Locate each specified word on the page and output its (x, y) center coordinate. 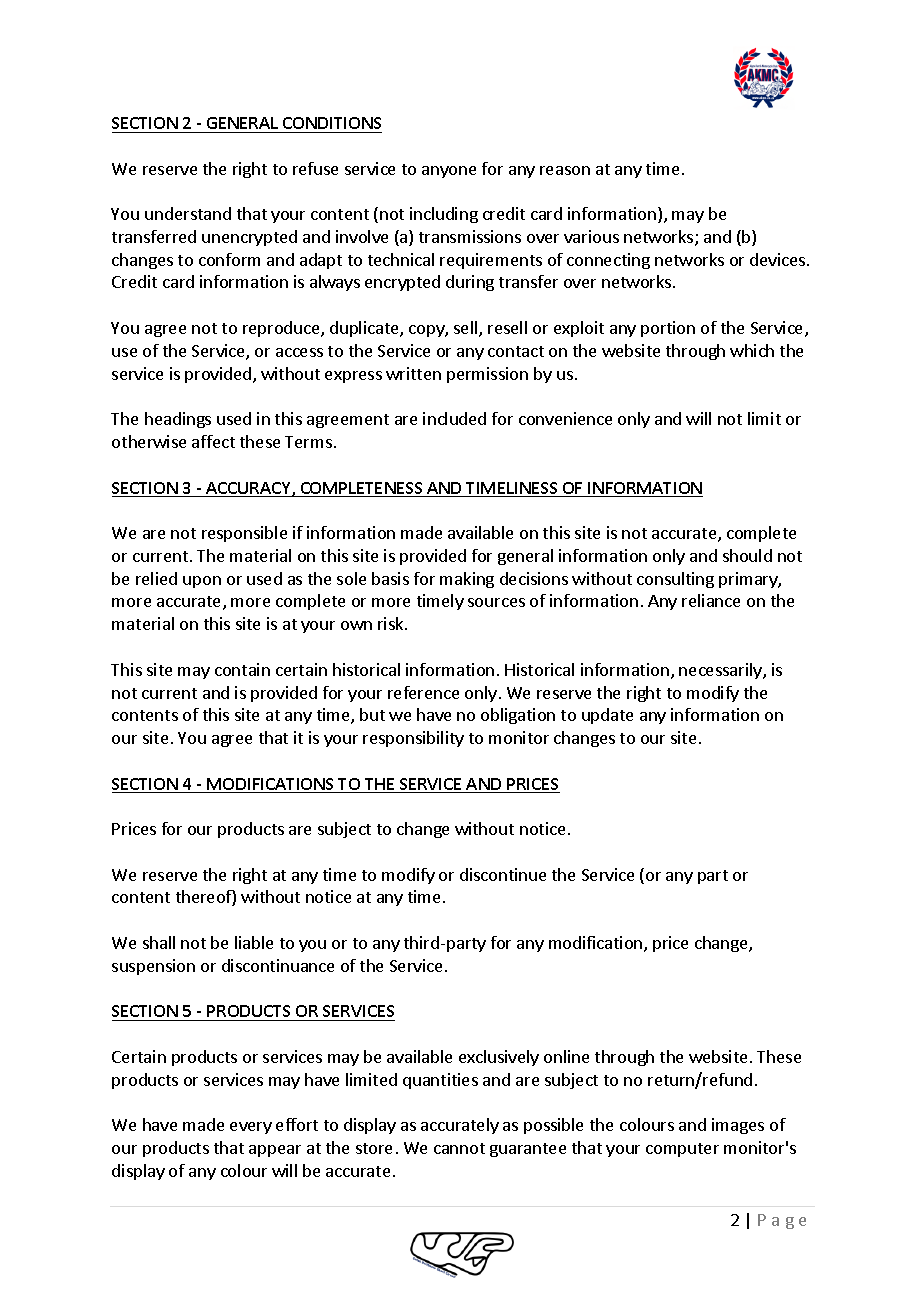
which (752, 350)
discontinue (503, 874)
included (454, 418)
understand (188, 213)
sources (496, 602)
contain (242, 669)
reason (565, 170)
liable (254, 942)
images (738, 1126)
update (607, 716)
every (251, 1128)
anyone (449, 172)
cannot (459, 1148)
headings (178, 420)
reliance (711, 600)
